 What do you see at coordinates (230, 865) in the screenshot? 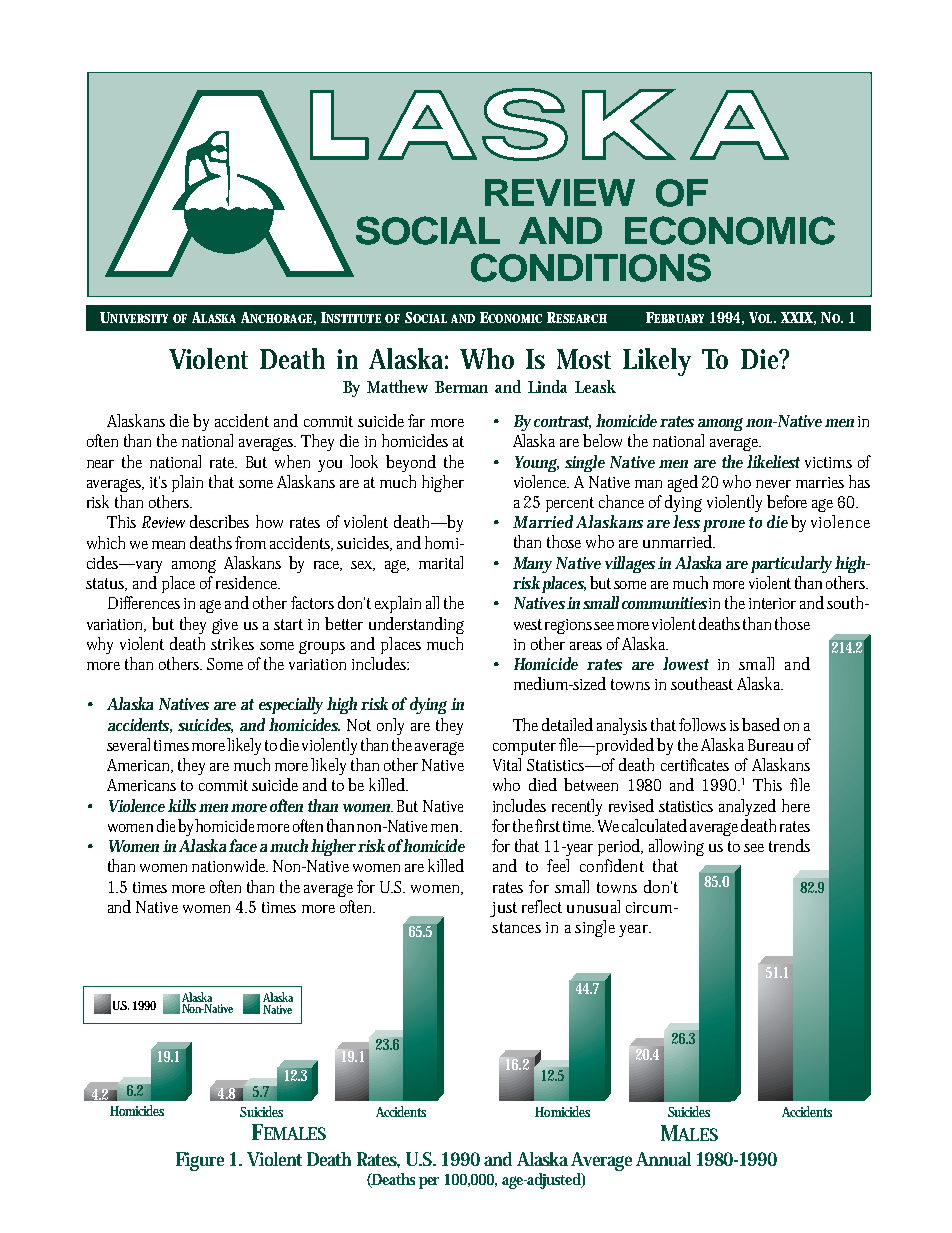
I see `nationwide` at bounding box center [230, 865].
